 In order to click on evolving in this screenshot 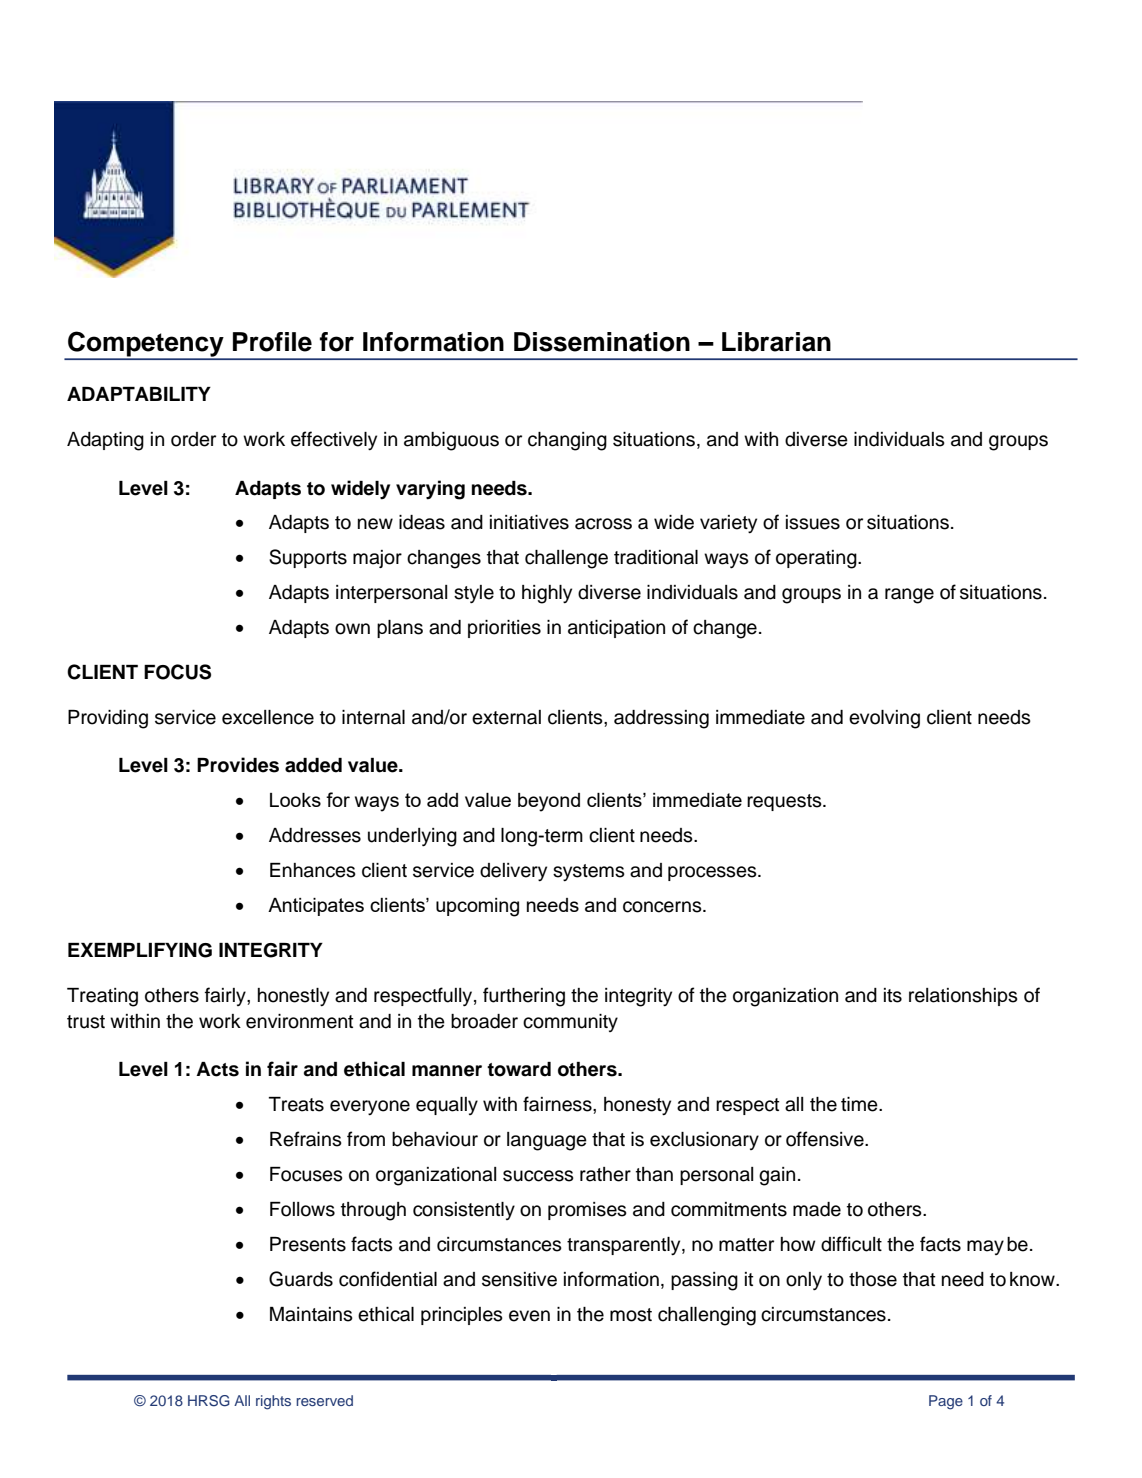, I will do `click(884, 719)`.
